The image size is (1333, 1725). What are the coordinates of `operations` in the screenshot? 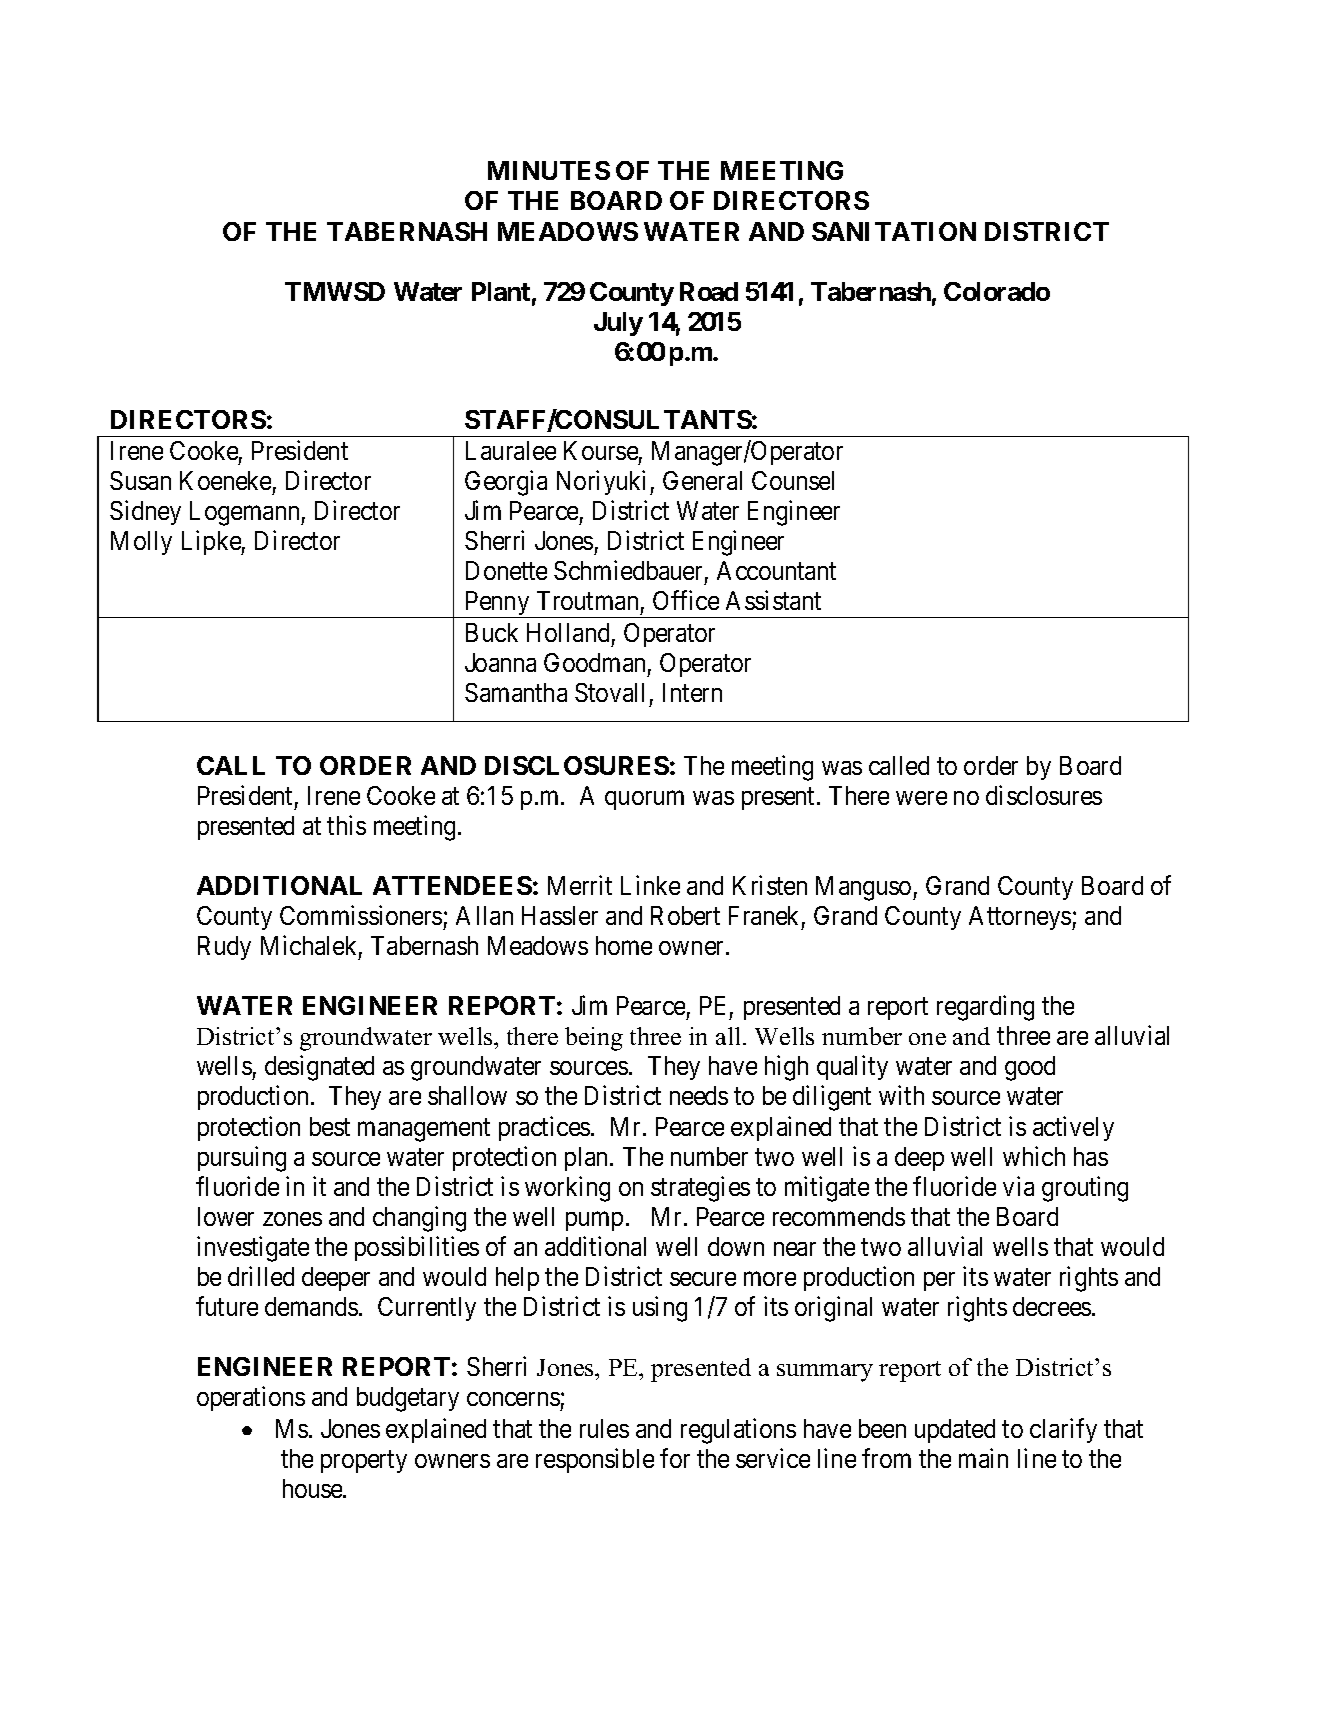 It's located at (251, 1398).
